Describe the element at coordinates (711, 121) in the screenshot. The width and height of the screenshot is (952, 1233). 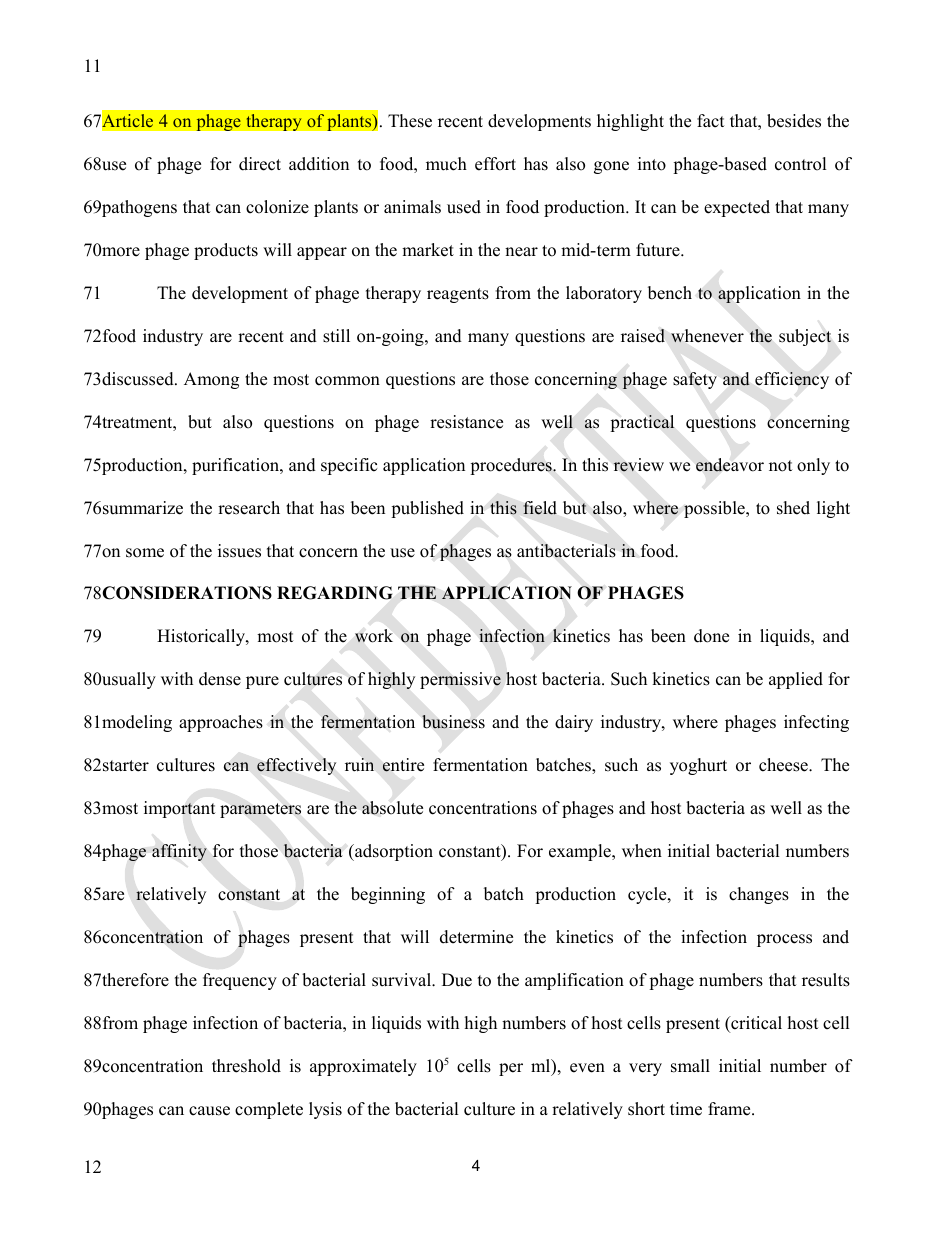
I see `fact` at that location.
